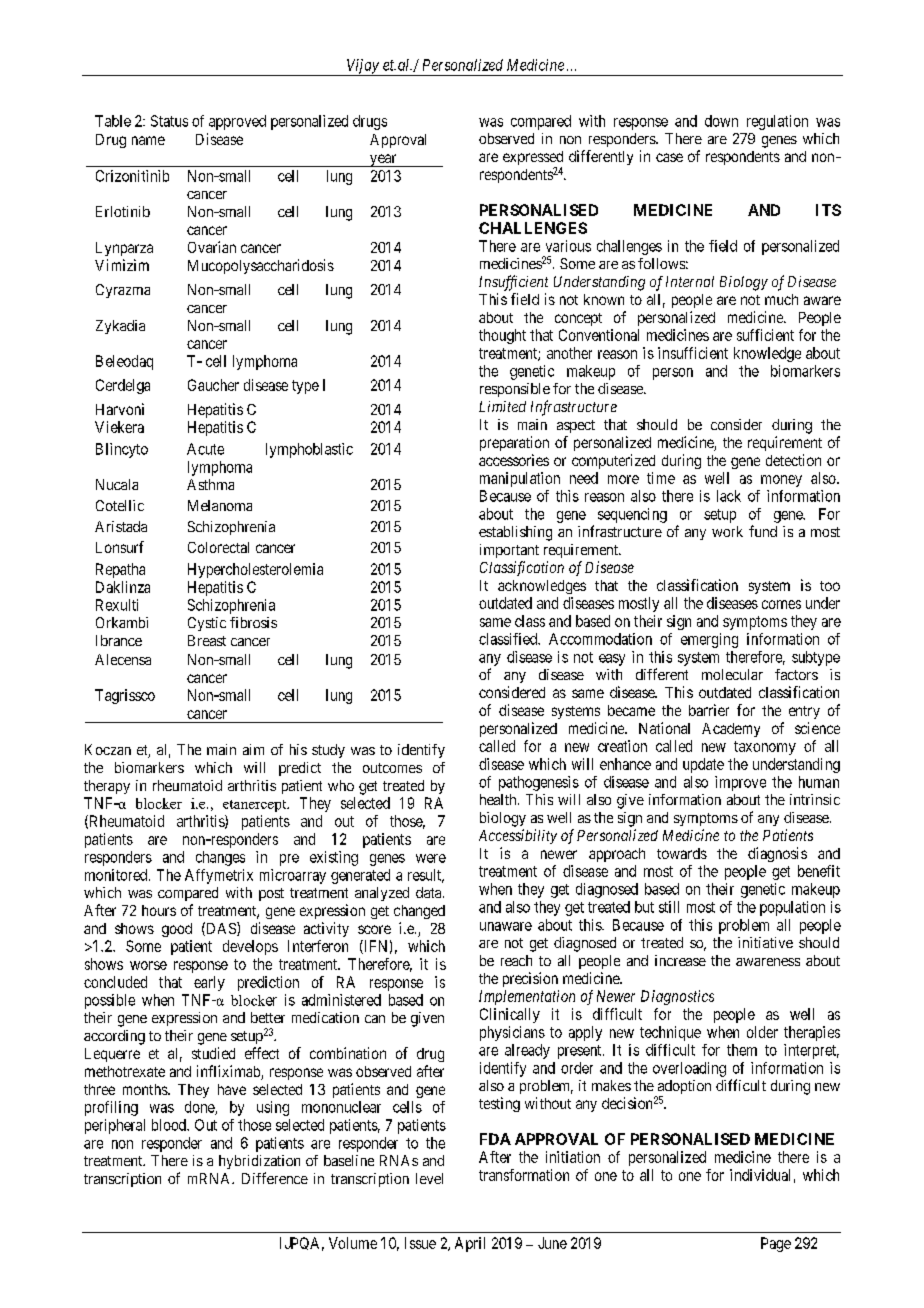 The width and height of the page is (924, 1308). What do you see at coordinates (721, 121) in the page?
I see `down` at bounding box center [721, 121].
